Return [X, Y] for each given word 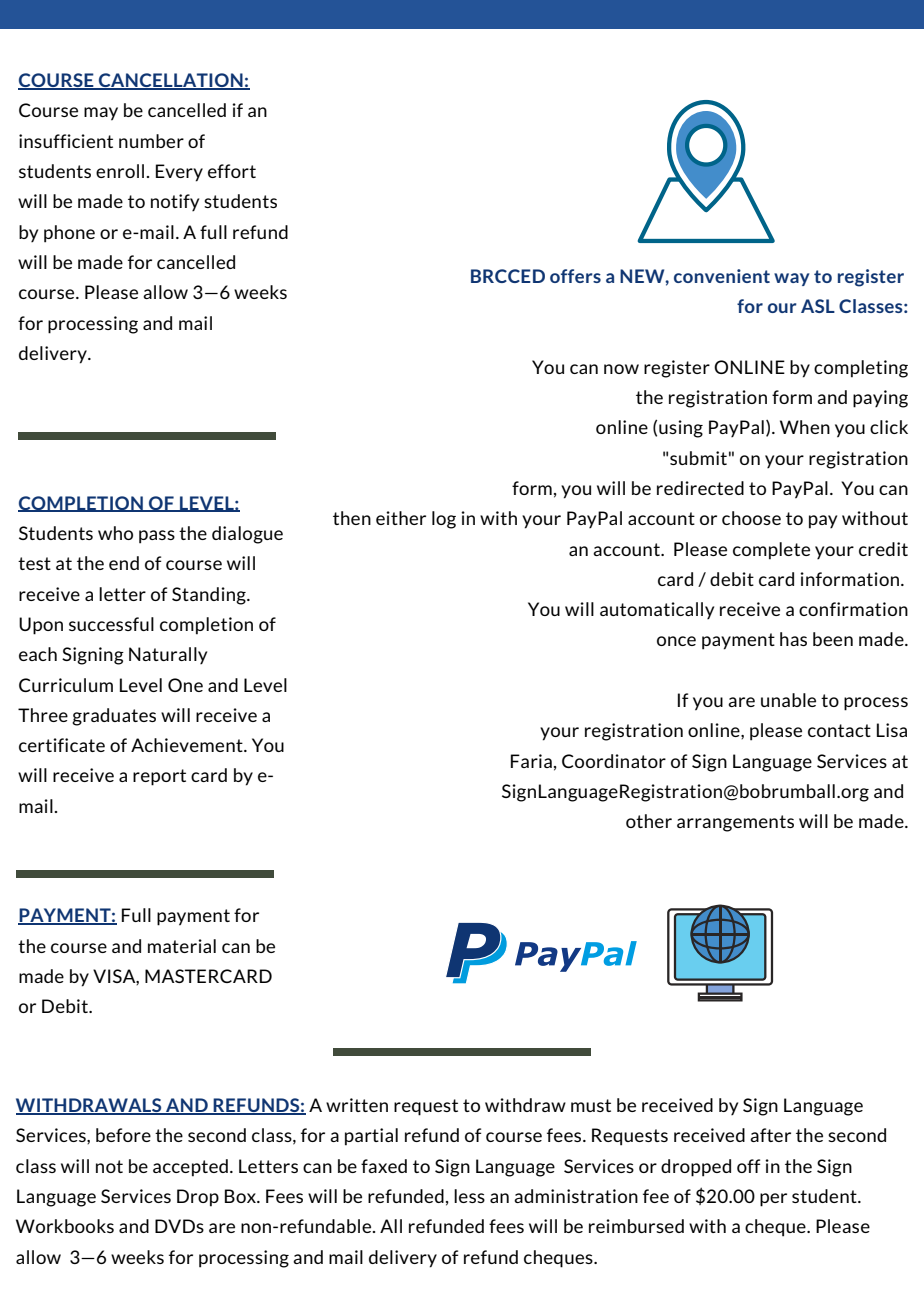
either [401, 518]
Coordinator [614, 761]
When [805, 427]
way [792, 279]
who [115, 533]
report [159, 777]
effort [232, 171]
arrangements [735, 823]
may [101, 114]
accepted [190, 1168]
